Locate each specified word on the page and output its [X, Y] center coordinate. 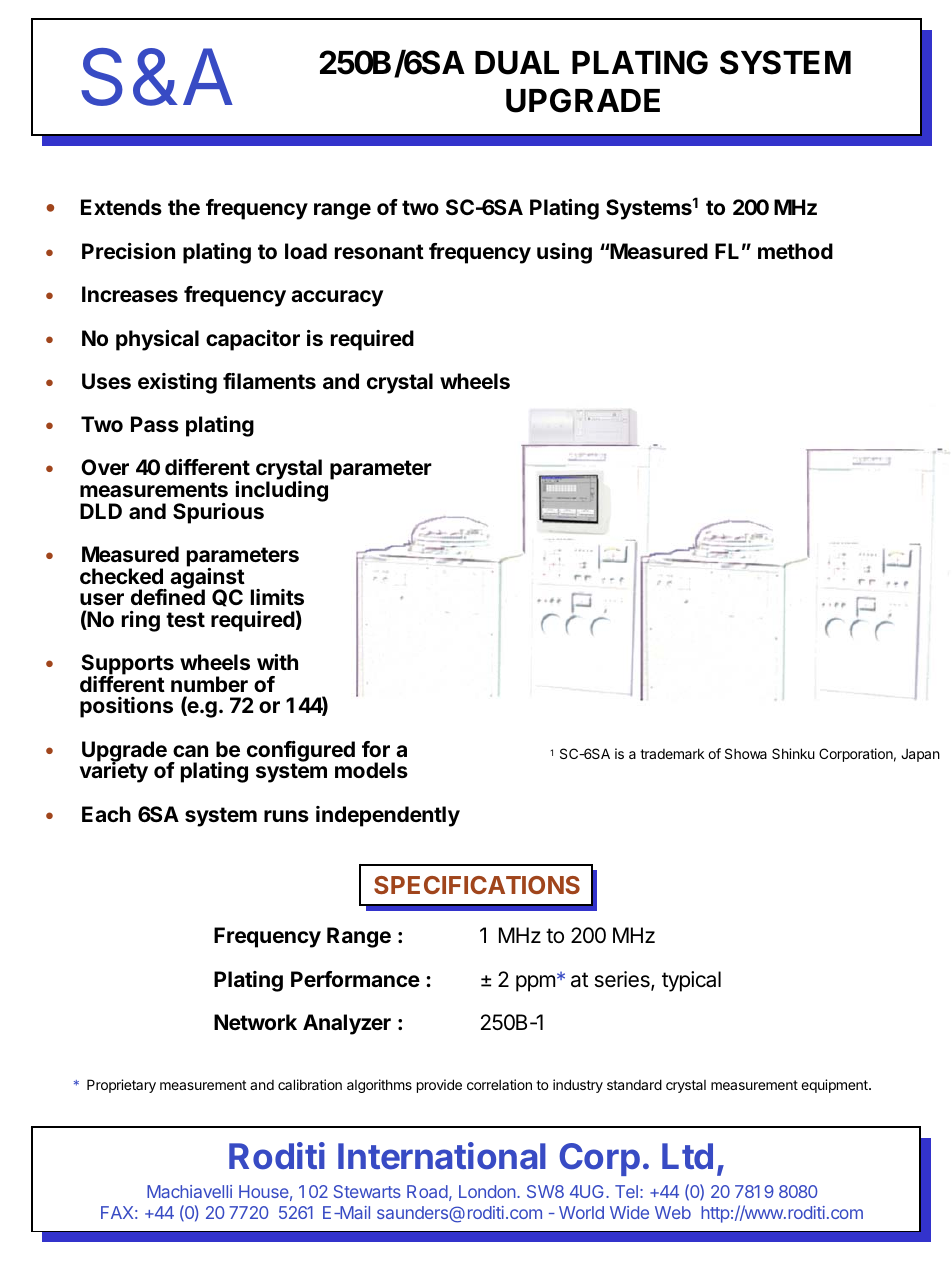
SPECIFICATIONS [477, 885]
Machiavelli [189, 1191]
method [795, 251]
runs [286, 816]
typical [691, 981]
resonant [379, 251]
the [184, 207]
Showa [746, 753]
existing [177, 383]
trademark [672, 753]
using [564, 253]
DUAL [517, 63]
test [185, 619]
